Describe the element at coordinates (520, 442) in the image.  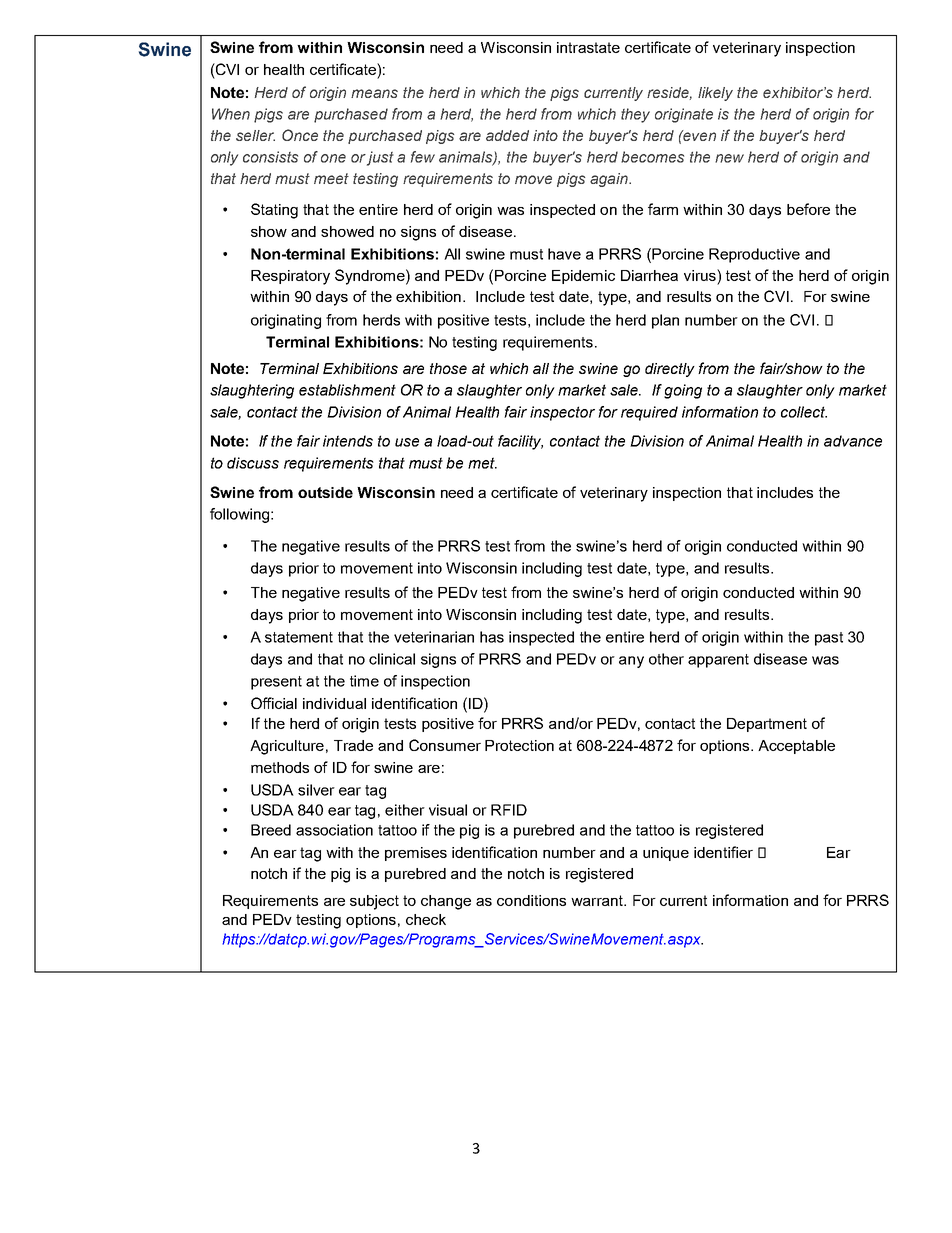
I see `facility` at that location.
